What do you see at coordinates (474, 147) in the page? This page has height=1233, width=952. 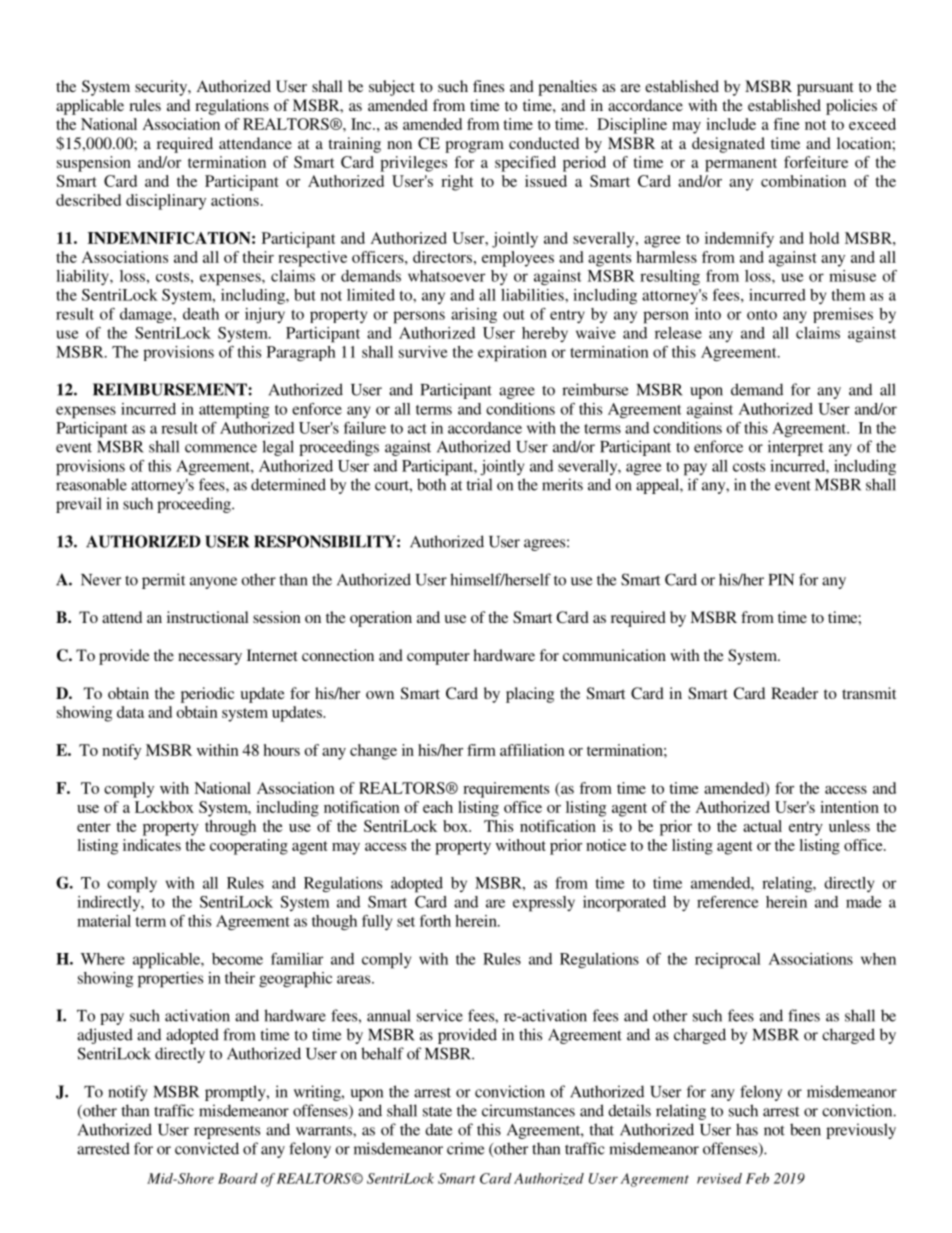 I see `program` at bounding box center [474, 147].
